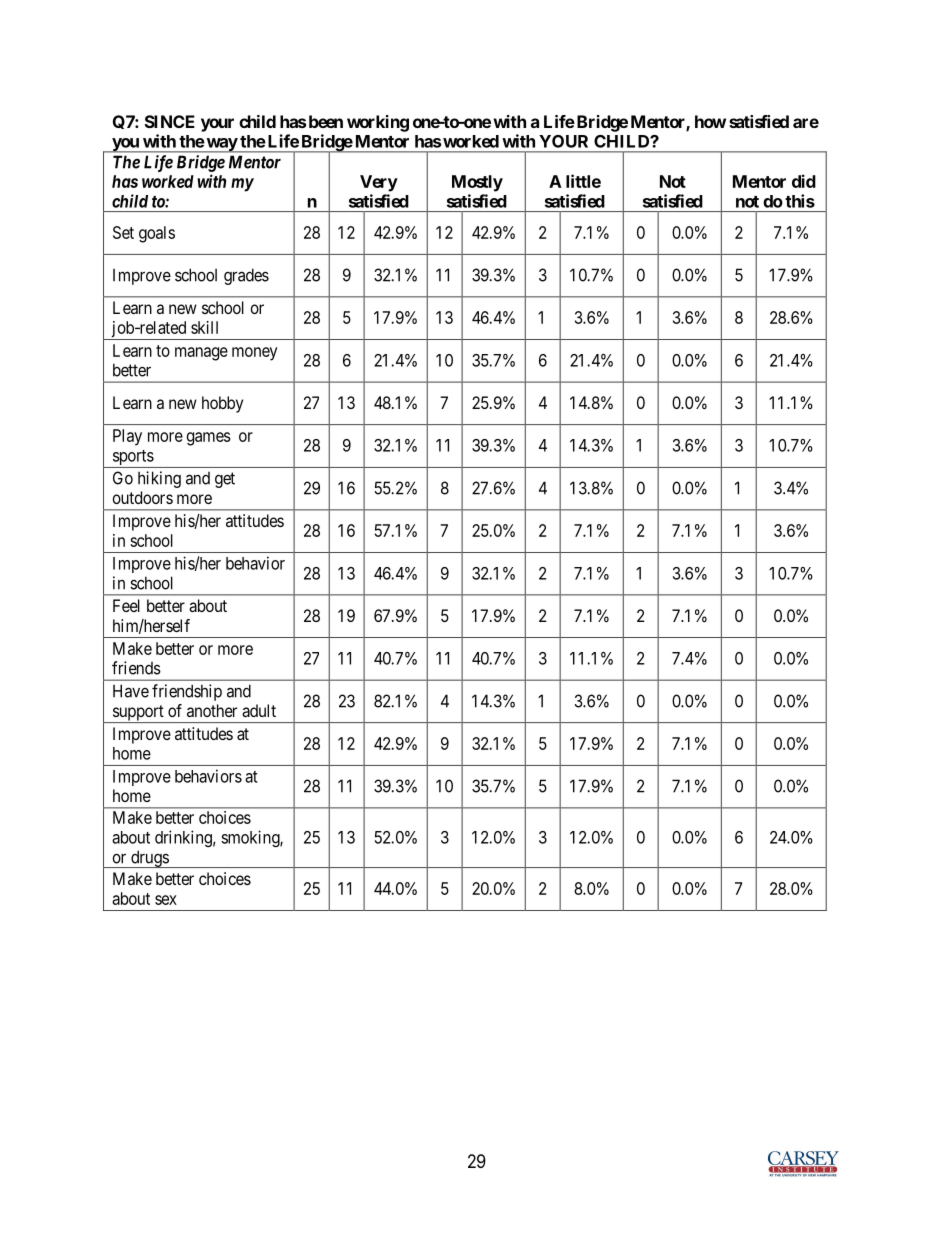 This document has width=952, height=1233. What do you see at coordinates (149, 859) in the document?
I see `drugs` at bounding box center [149, 859].
